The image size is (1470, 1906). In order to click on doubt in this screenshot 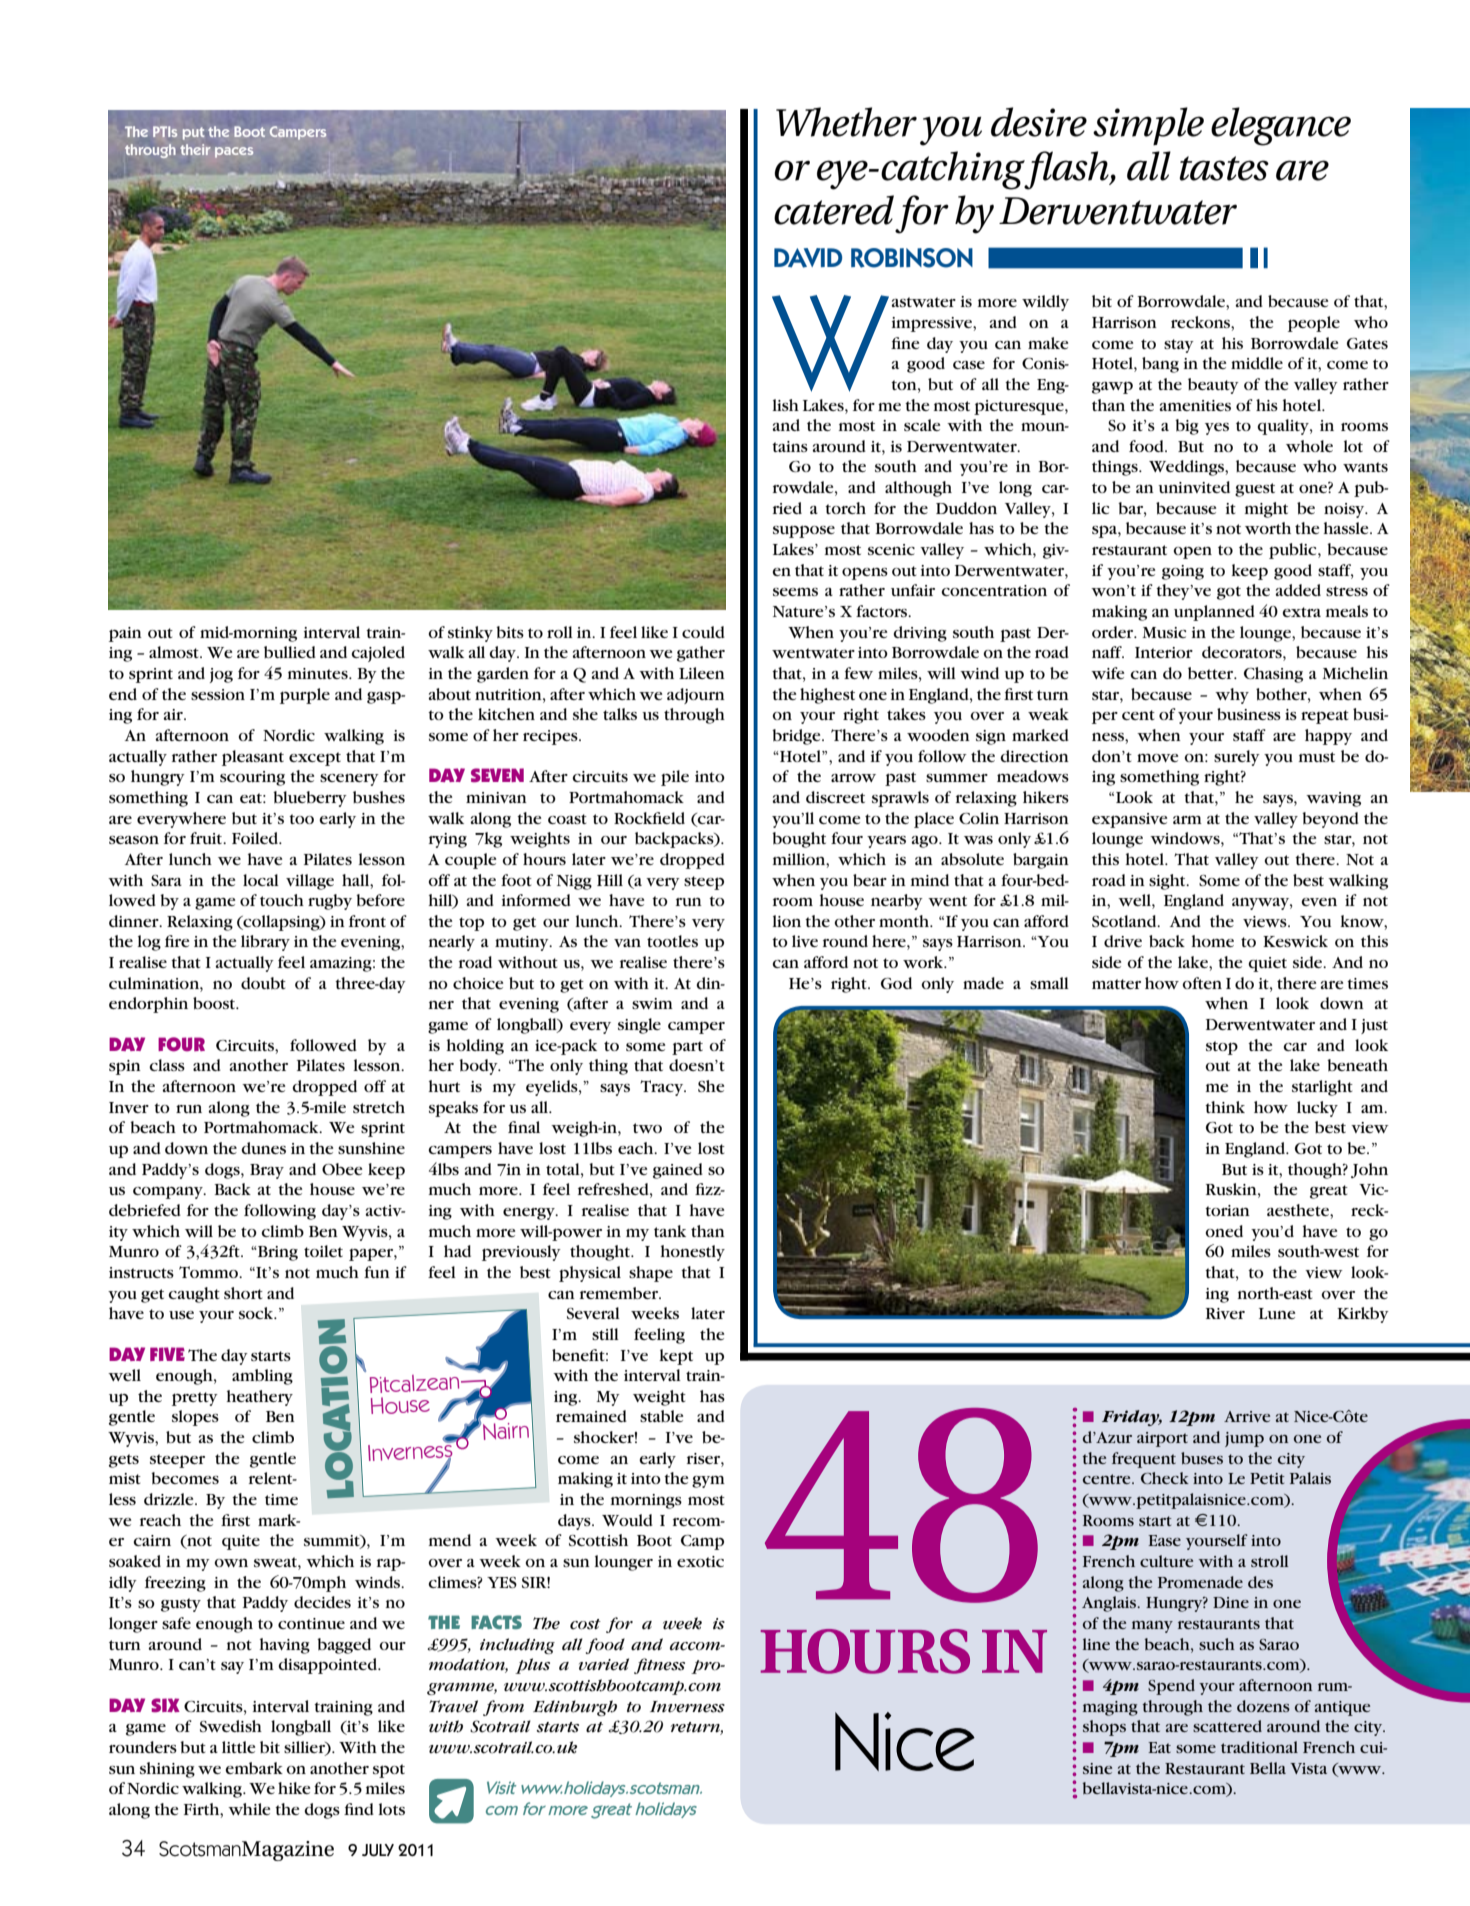, I will do `click(263, 983)`.
